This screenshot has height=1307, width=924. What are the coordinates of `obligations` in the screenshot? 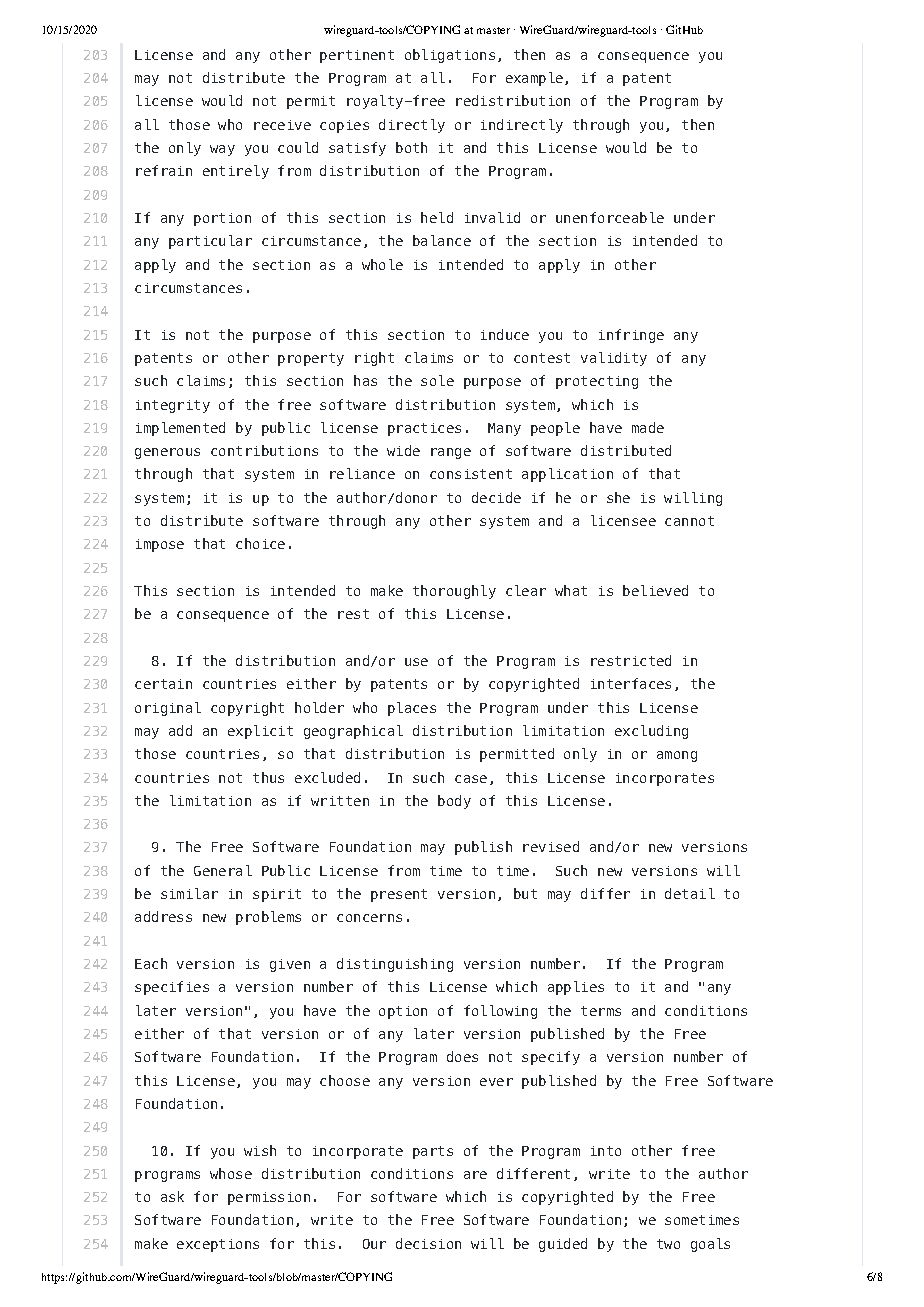 It's located at (450, 56).
